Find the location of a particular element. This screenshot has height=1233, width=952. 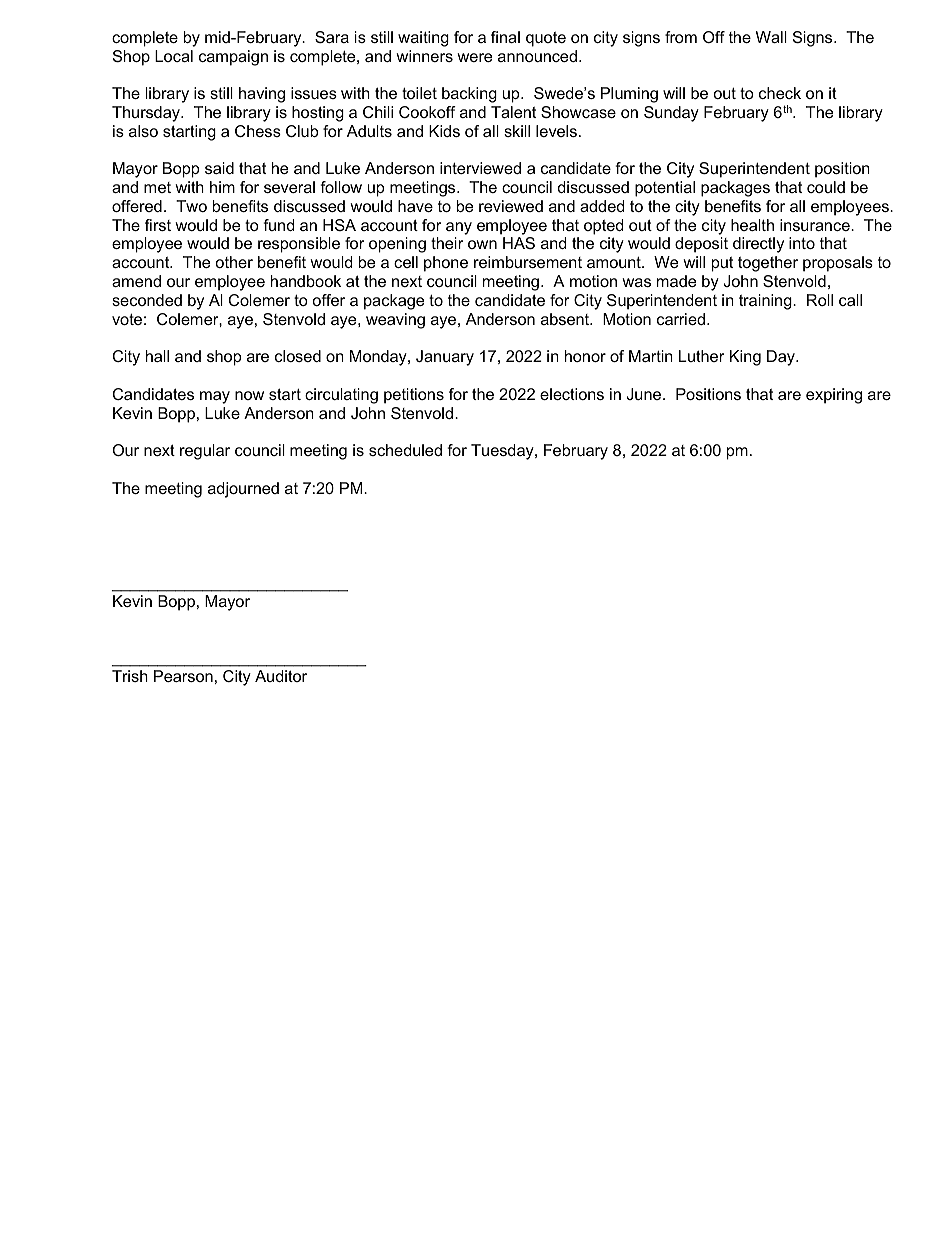

expiring is located at coordinates (834, 396).
